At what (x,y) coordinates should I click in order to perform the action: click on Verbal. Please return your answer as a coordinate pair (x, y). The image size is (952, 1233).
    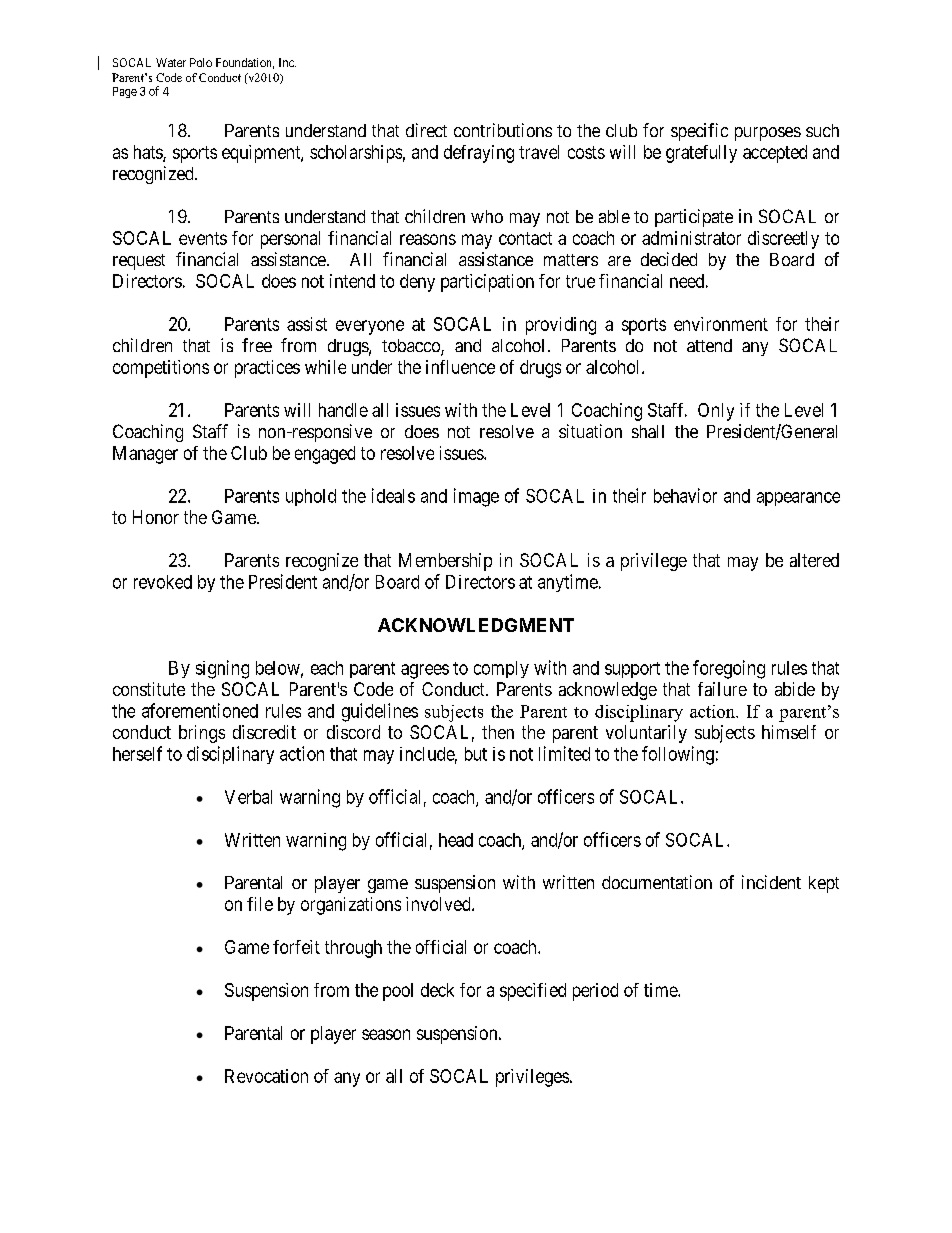
    Looking at the image, I should click on (248, 797).
